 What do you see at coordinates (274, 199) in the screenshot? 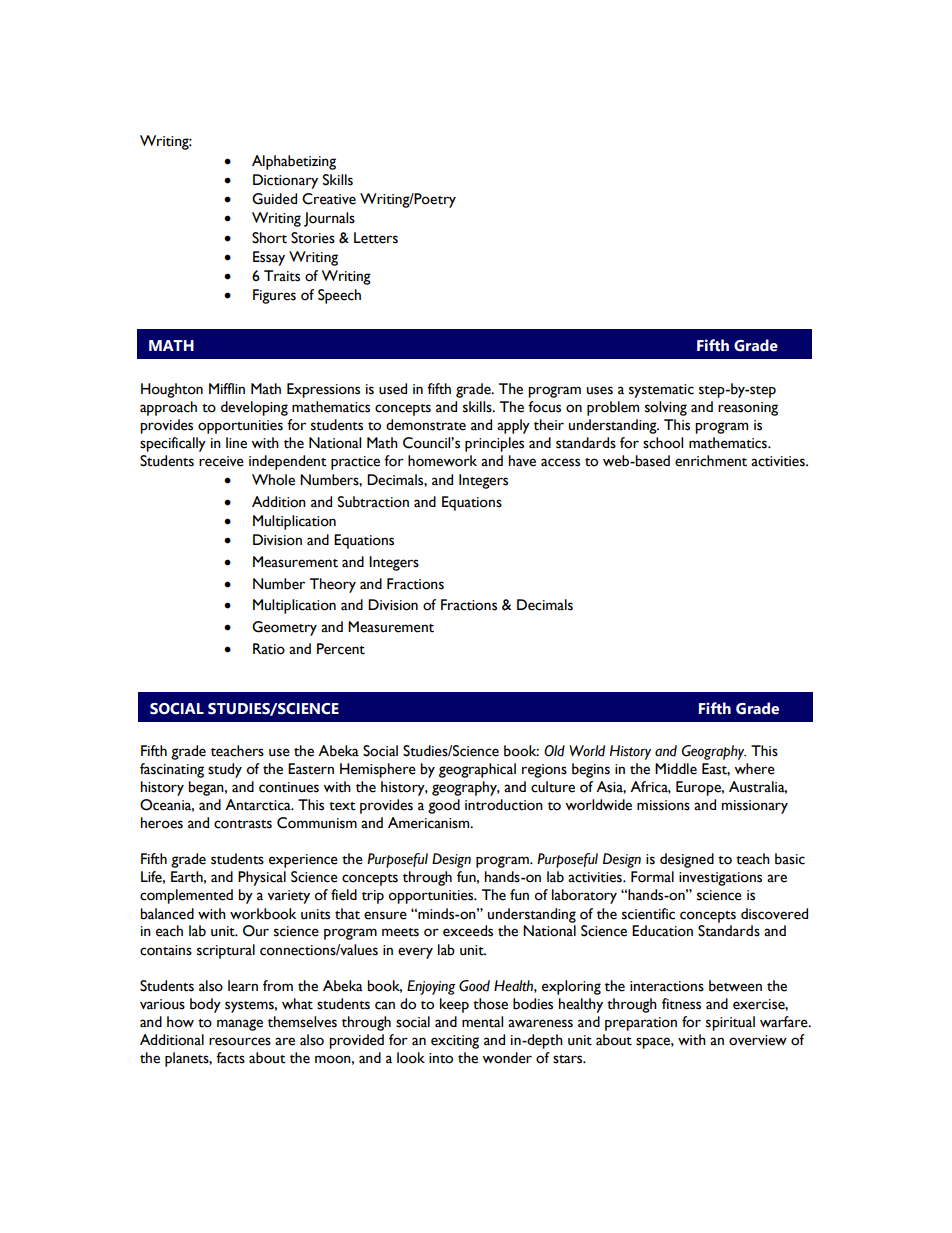
I see `Guided` at bounding box center [274, 199].
